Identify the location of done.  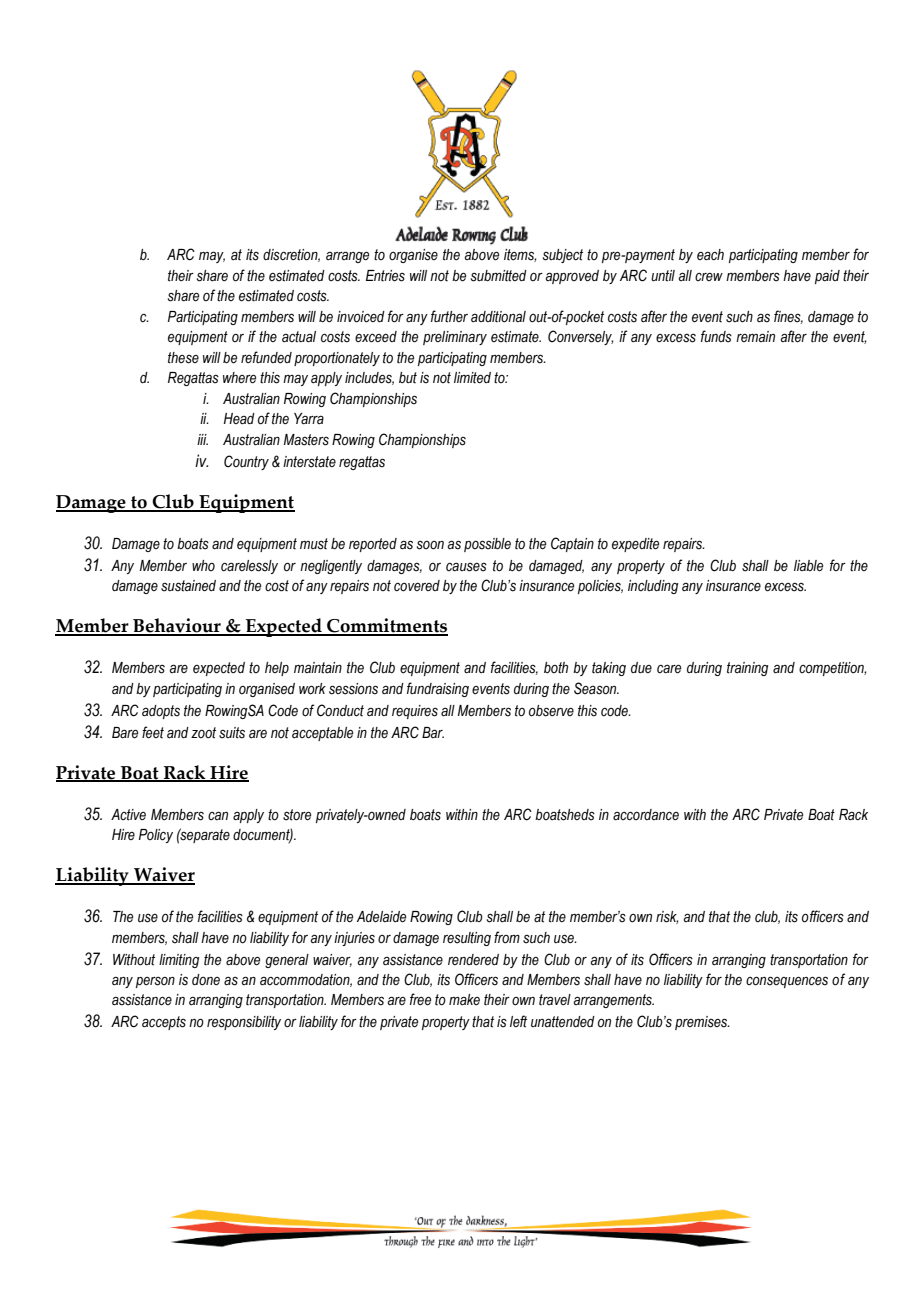
(206, 980).
